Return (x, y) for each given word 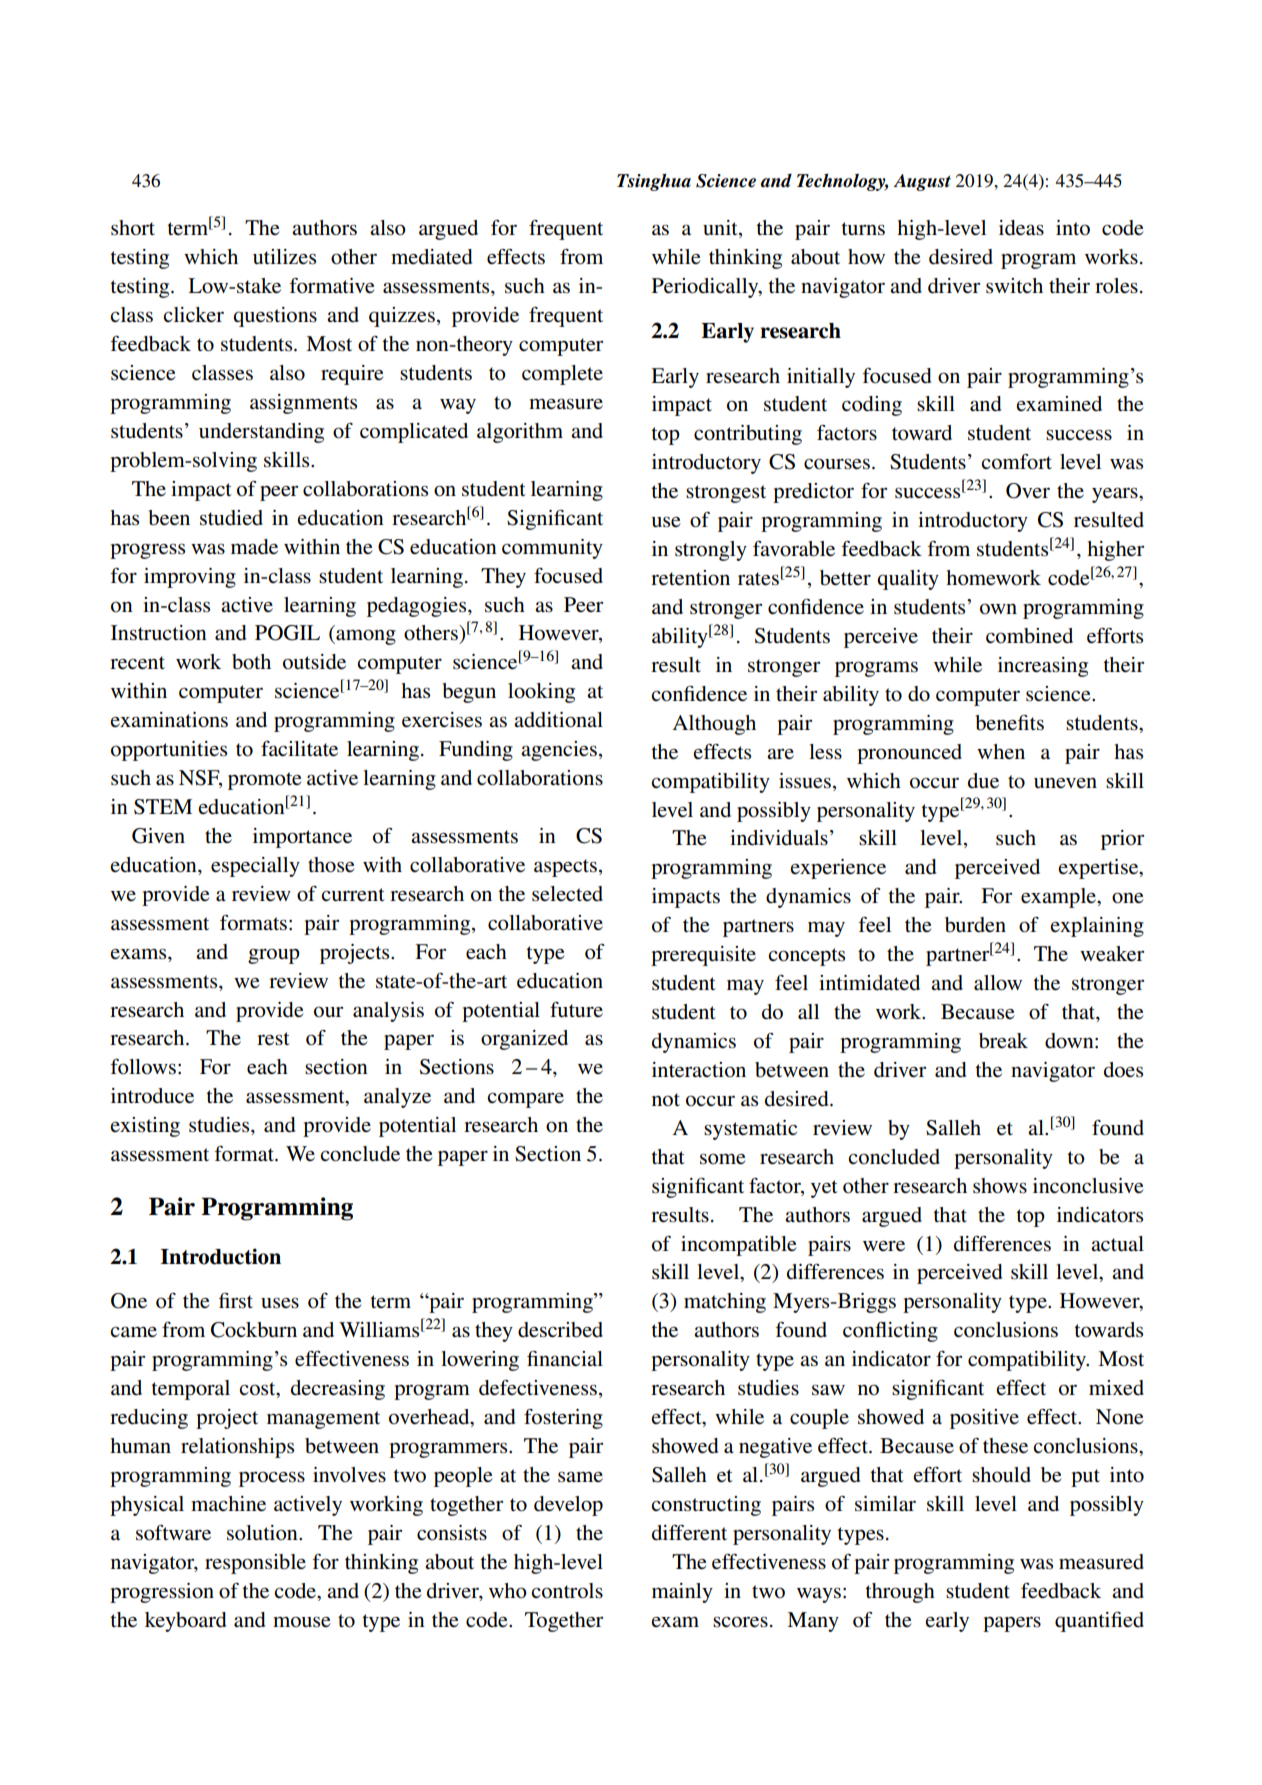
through (900, 1593)
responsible (255, 1564)
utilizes (284, 257)
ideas (1021, 228)
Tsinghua (654, 182)
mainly (682, 1593)
